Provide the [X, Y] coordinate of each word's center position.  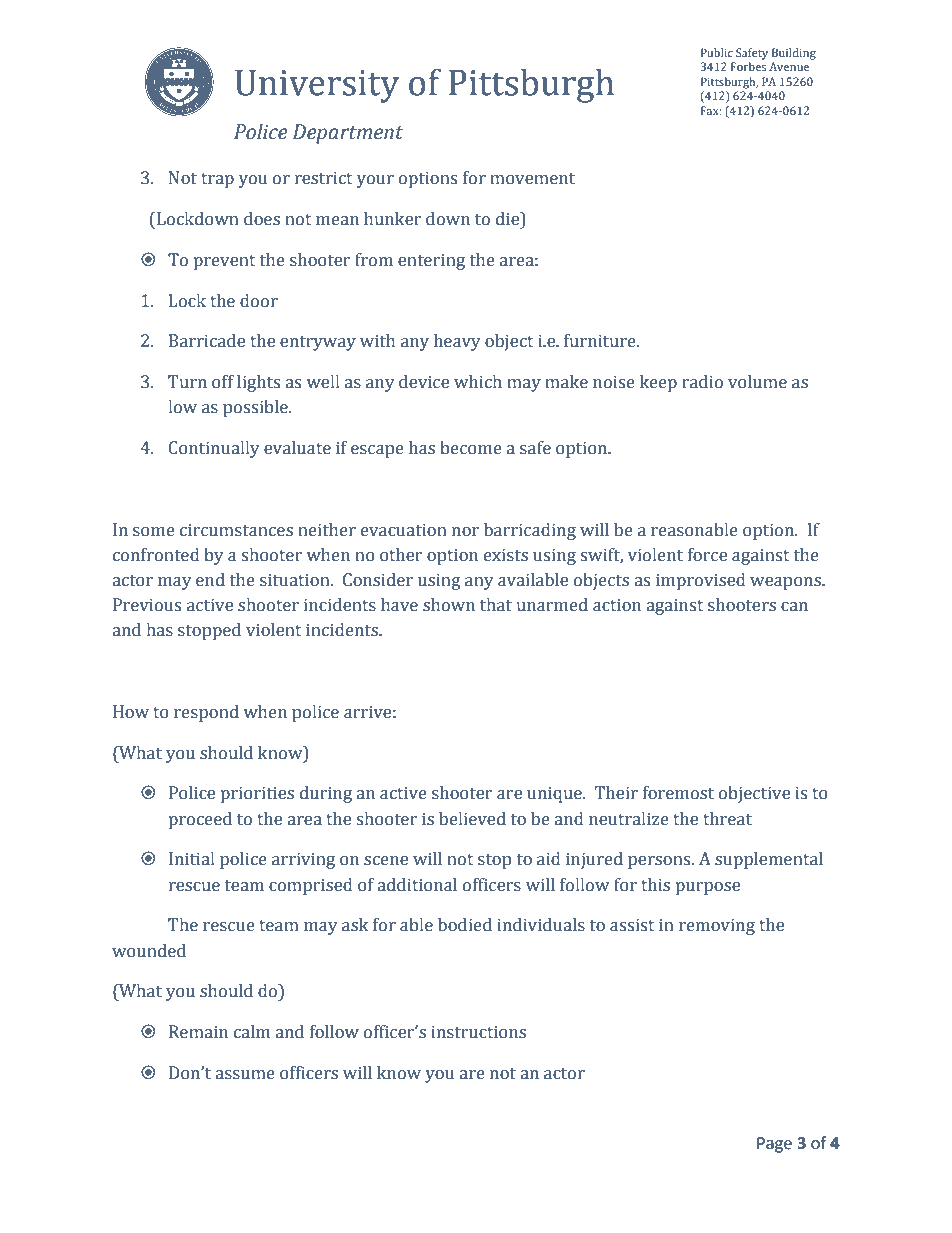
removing [717, 926]
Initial [191, 859]
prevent [224, 262]
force [707, 555]
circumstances [236, 530]
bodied [465, 925]
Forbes [748, 66]
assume [245, 1075]
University [317, 86]
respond [206, 713]
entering [431, 262]
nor [465, 532]
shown [449, 605]
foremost [678, 793]
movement [532, 179]
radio [702, 382]
